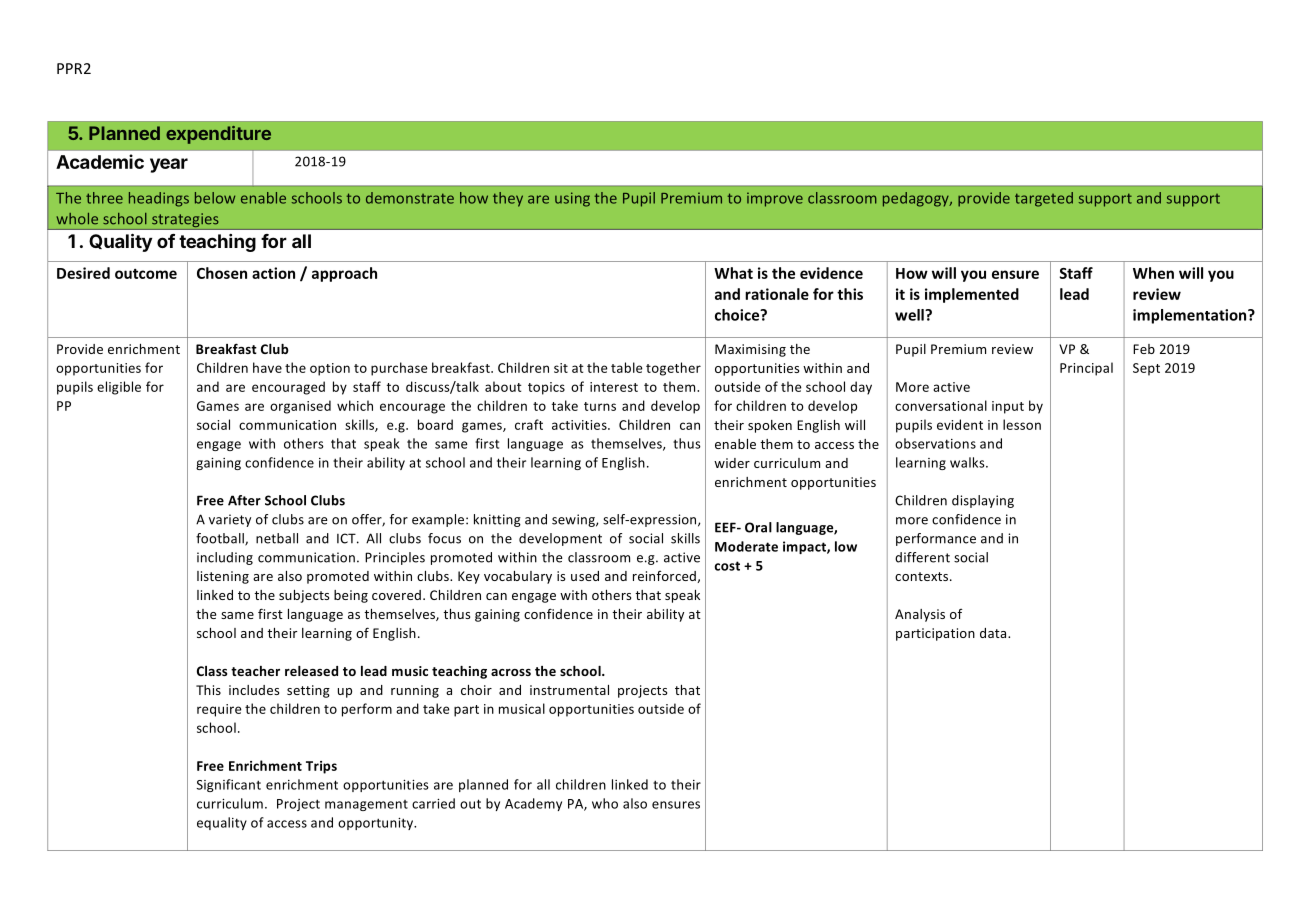 This document has height=924, width=1308. What do you see at coordinates (972, 295) in the document?
I see `implemented` at bounding box center [972, 295].
